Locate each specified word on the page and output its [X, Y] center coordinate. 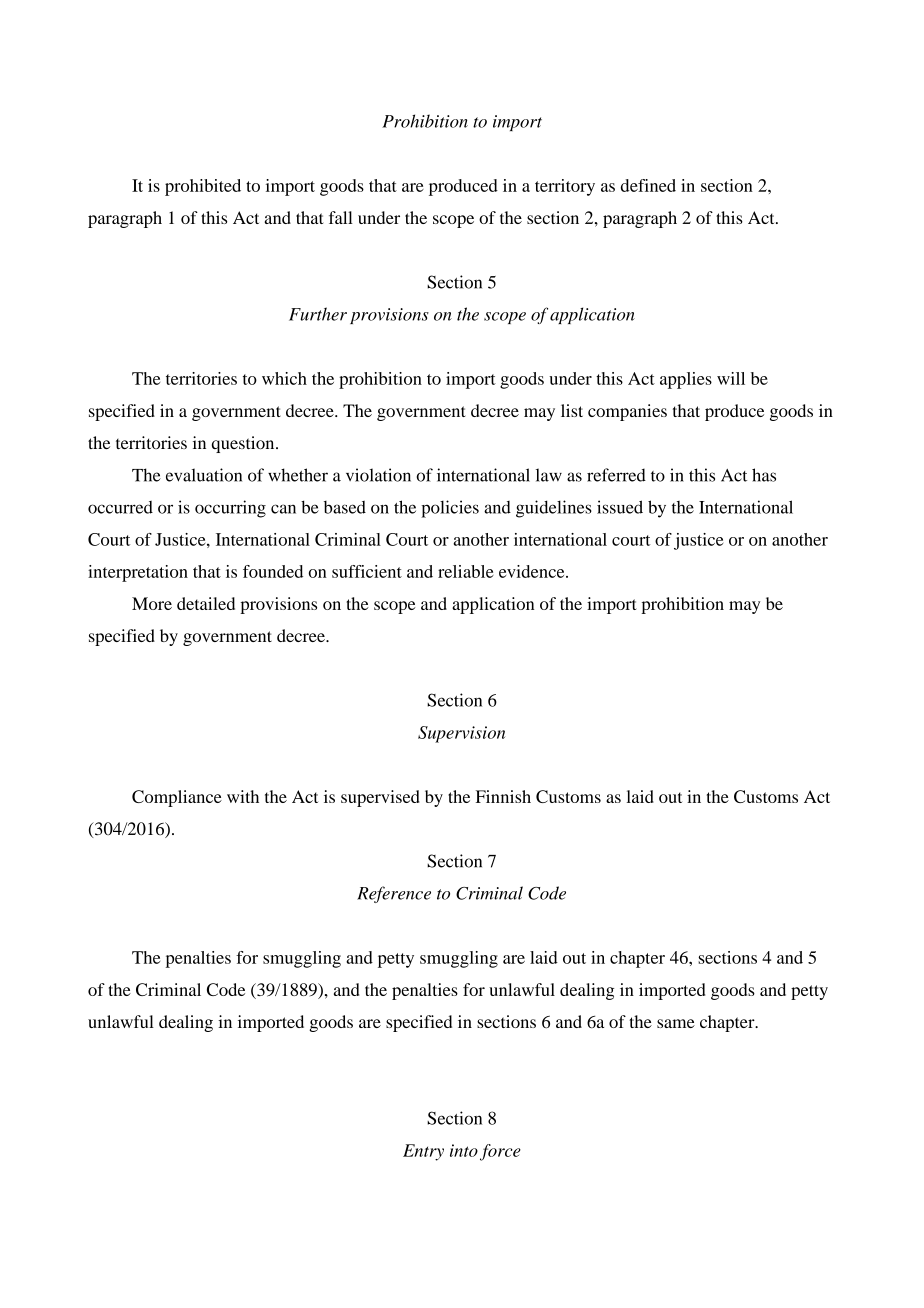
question [244, 444]
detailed [206, 603]
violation [378, 475]
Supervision [461, 734]
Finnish [503, 796]
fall [341, 217]
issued [620, 507]
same [676, 1023]
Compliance [177, 798]
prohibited [203, 187]
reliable [466, 571]
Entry [423, 1152]
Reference [394, 894]
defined [648, 185]
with [243, 796]
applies [686, 380]
